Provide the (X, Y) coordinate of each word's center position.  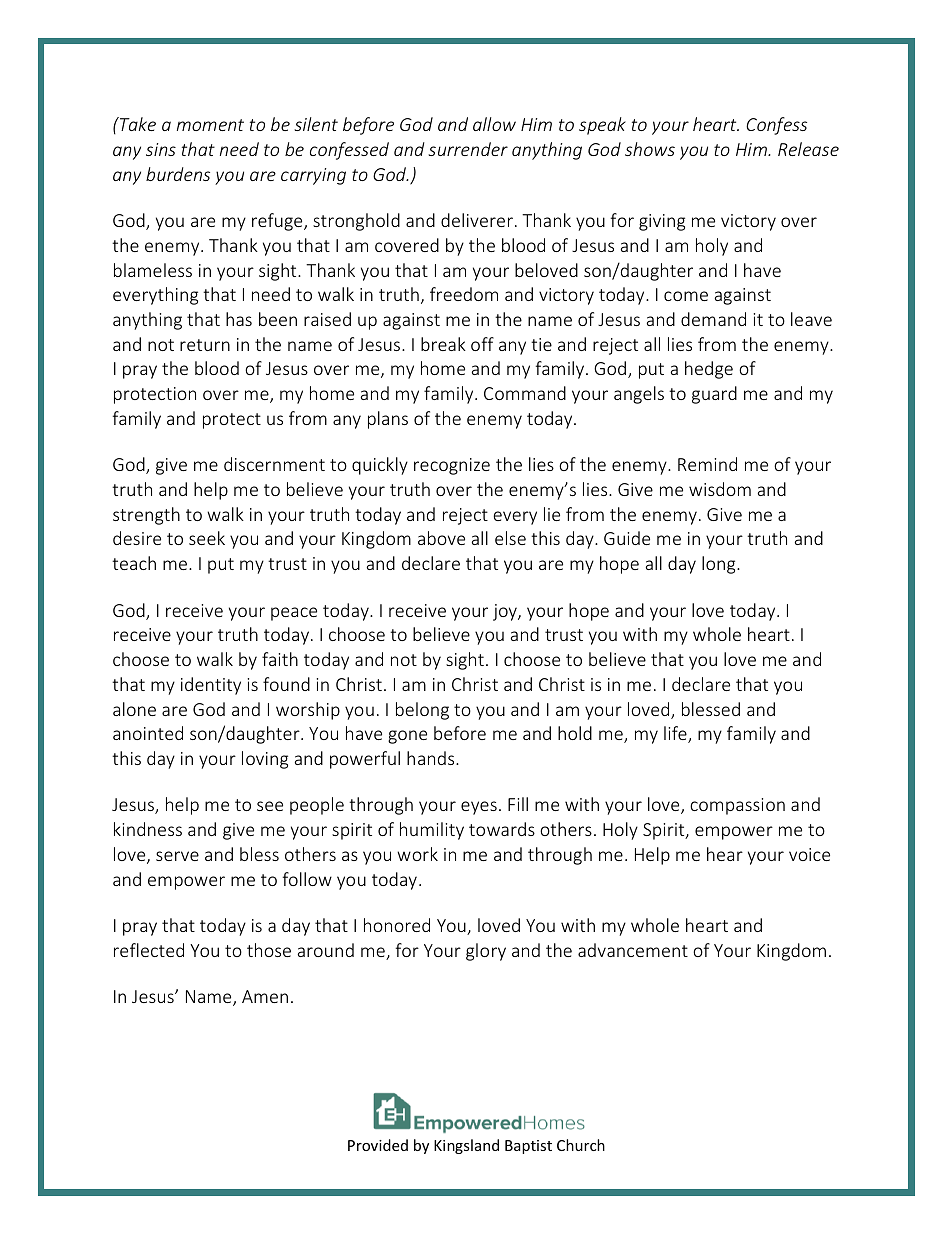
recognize (452, 466)
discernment (274, 464)
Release (808, 149)
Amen (265, 996)
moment (210, 125)
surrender (468, 149)
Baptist (528, 1147)
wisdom (720, 489)
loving (265, 760)
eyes (479, 808)
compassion (737, 806)
